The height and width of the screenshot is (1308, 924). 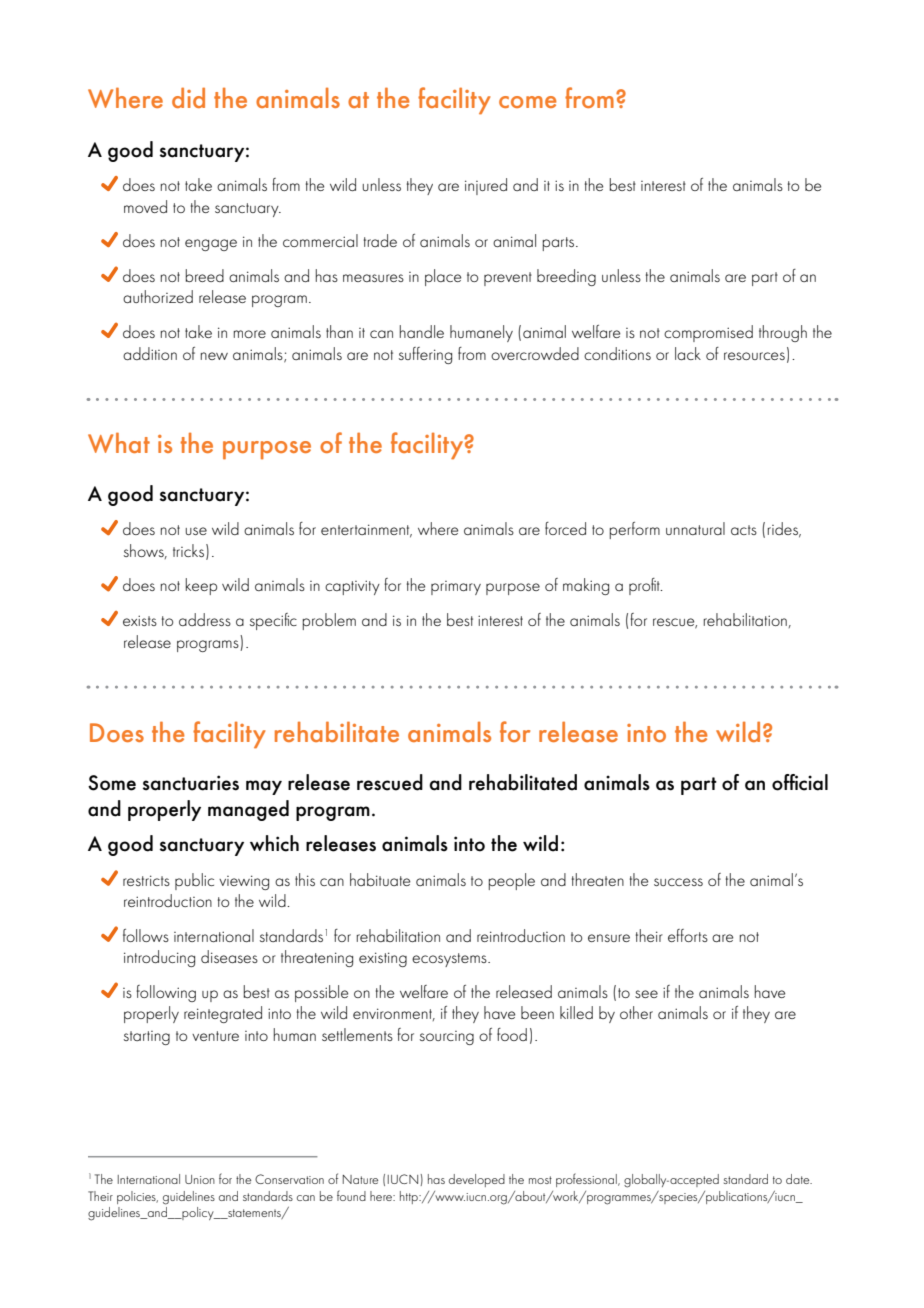 What do you see at coordinates (688, 935) in the screenshot?
I see `efforts` at bounding box center [688, 935].
